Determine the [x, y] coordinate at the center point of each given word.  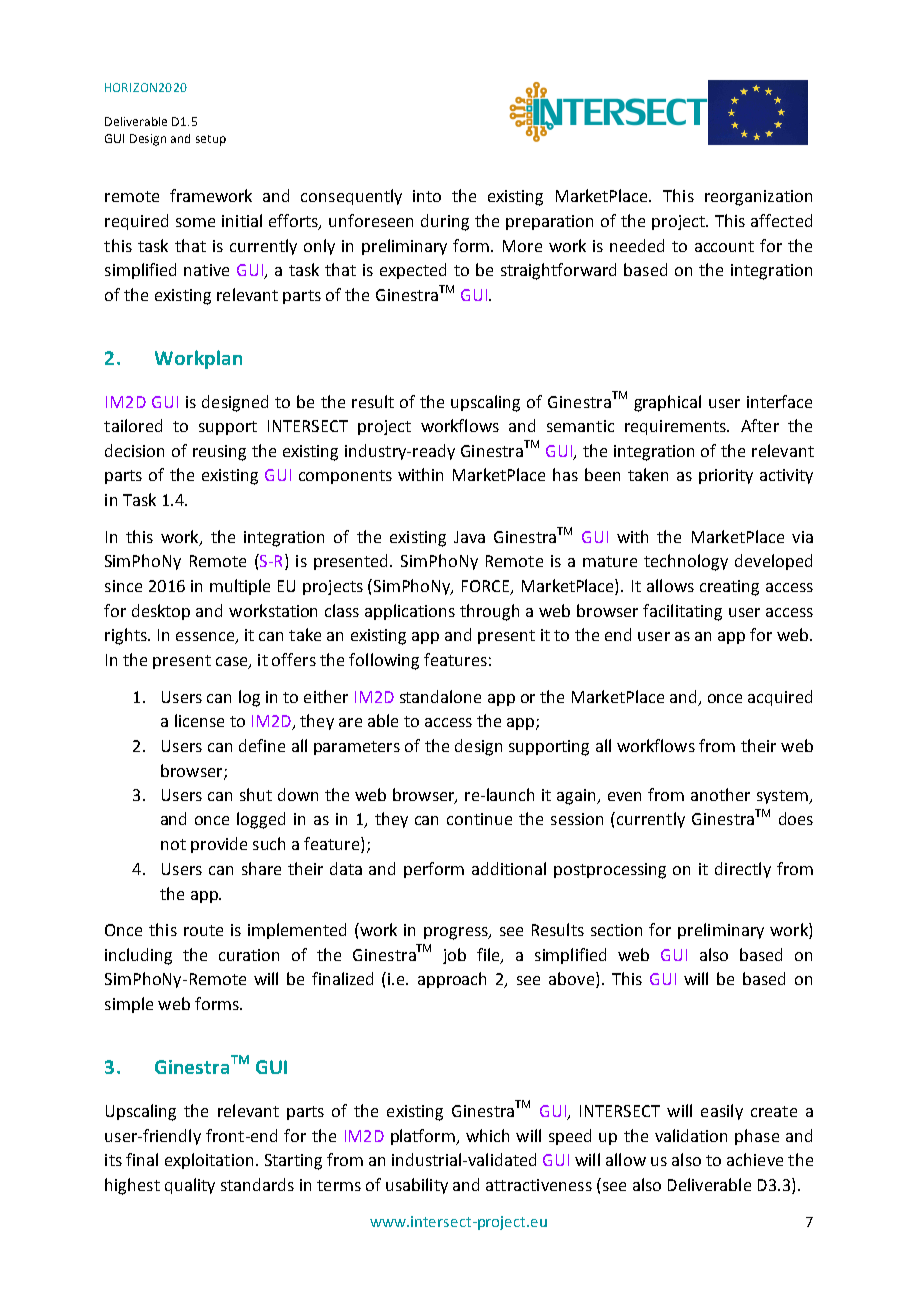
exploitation [209, 1161]
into [427, 196]
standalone [440, 696]
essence [206, 638]
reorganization [758, 198]
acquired [780, 698]
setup [211, 140]
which [487, 1135]
